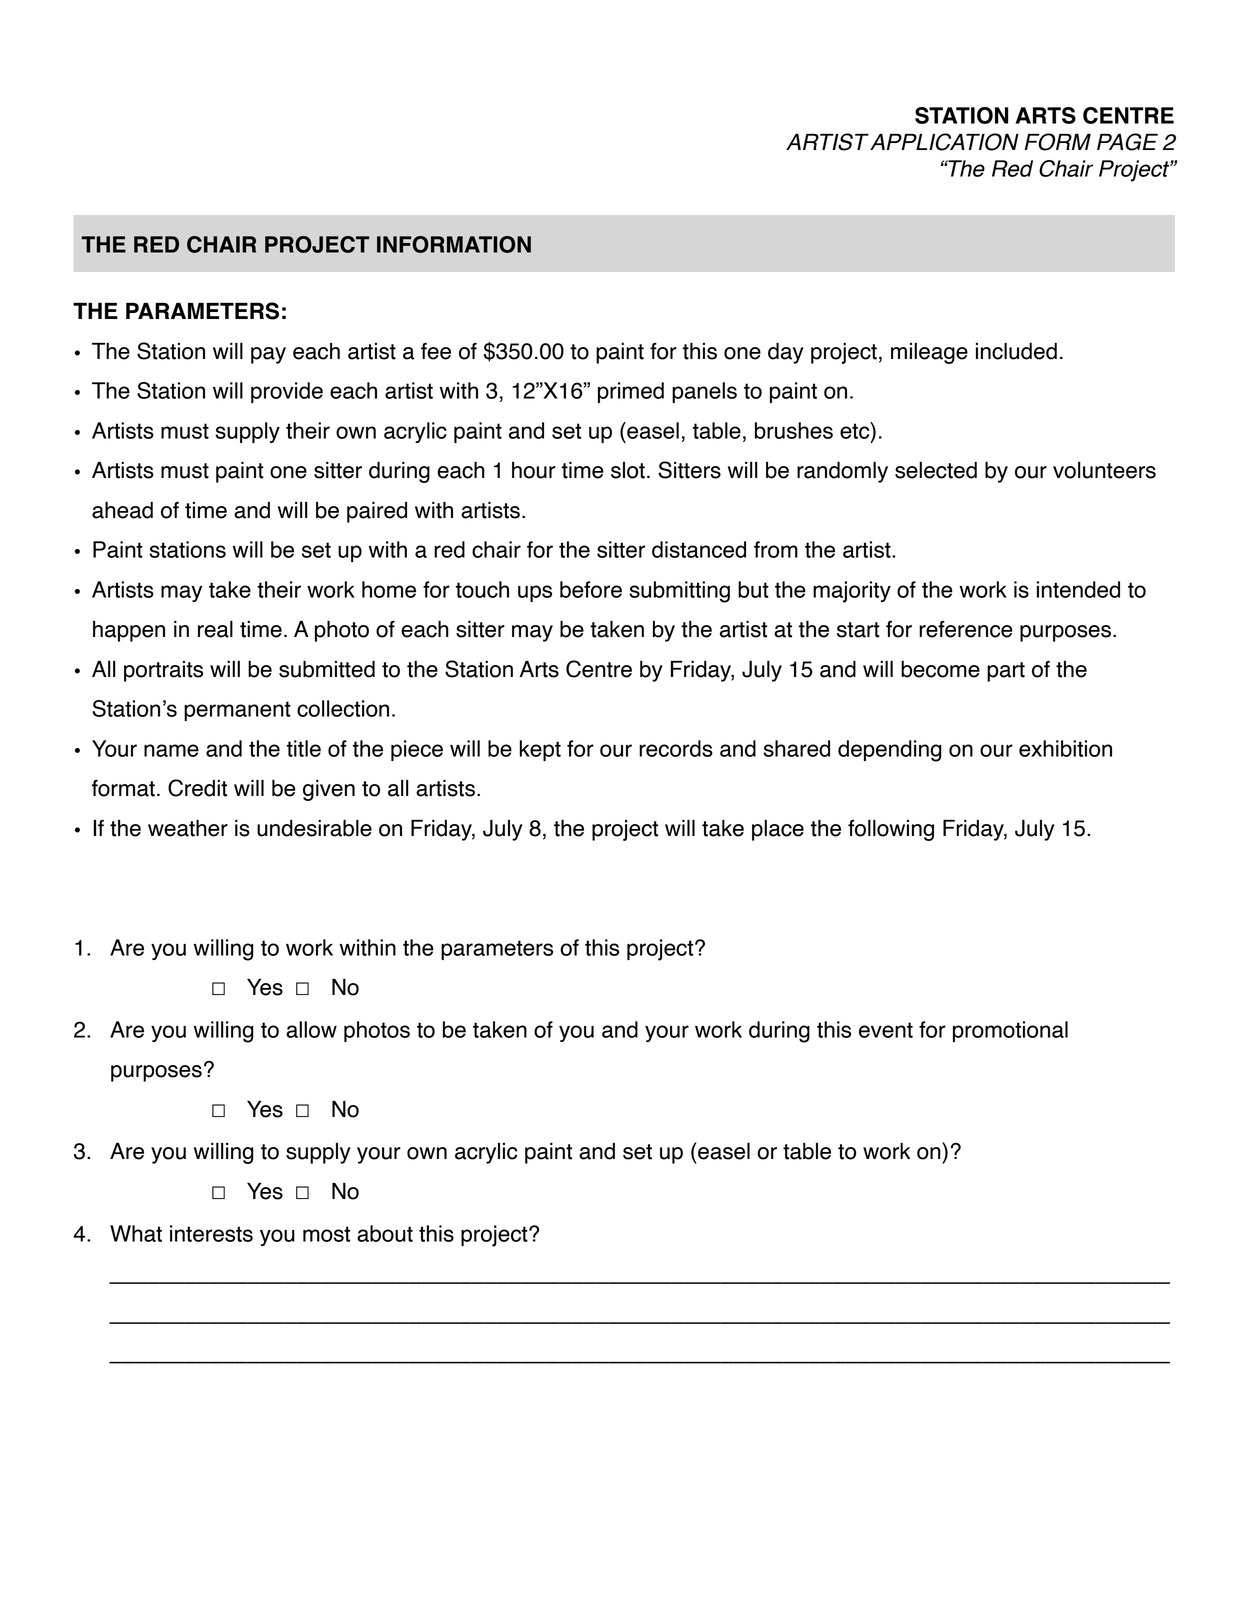 This screenshot has width=1248, height=1615. Describe the element at coordinates (628, 470) in the screenshot. I see `slot` at that location.
